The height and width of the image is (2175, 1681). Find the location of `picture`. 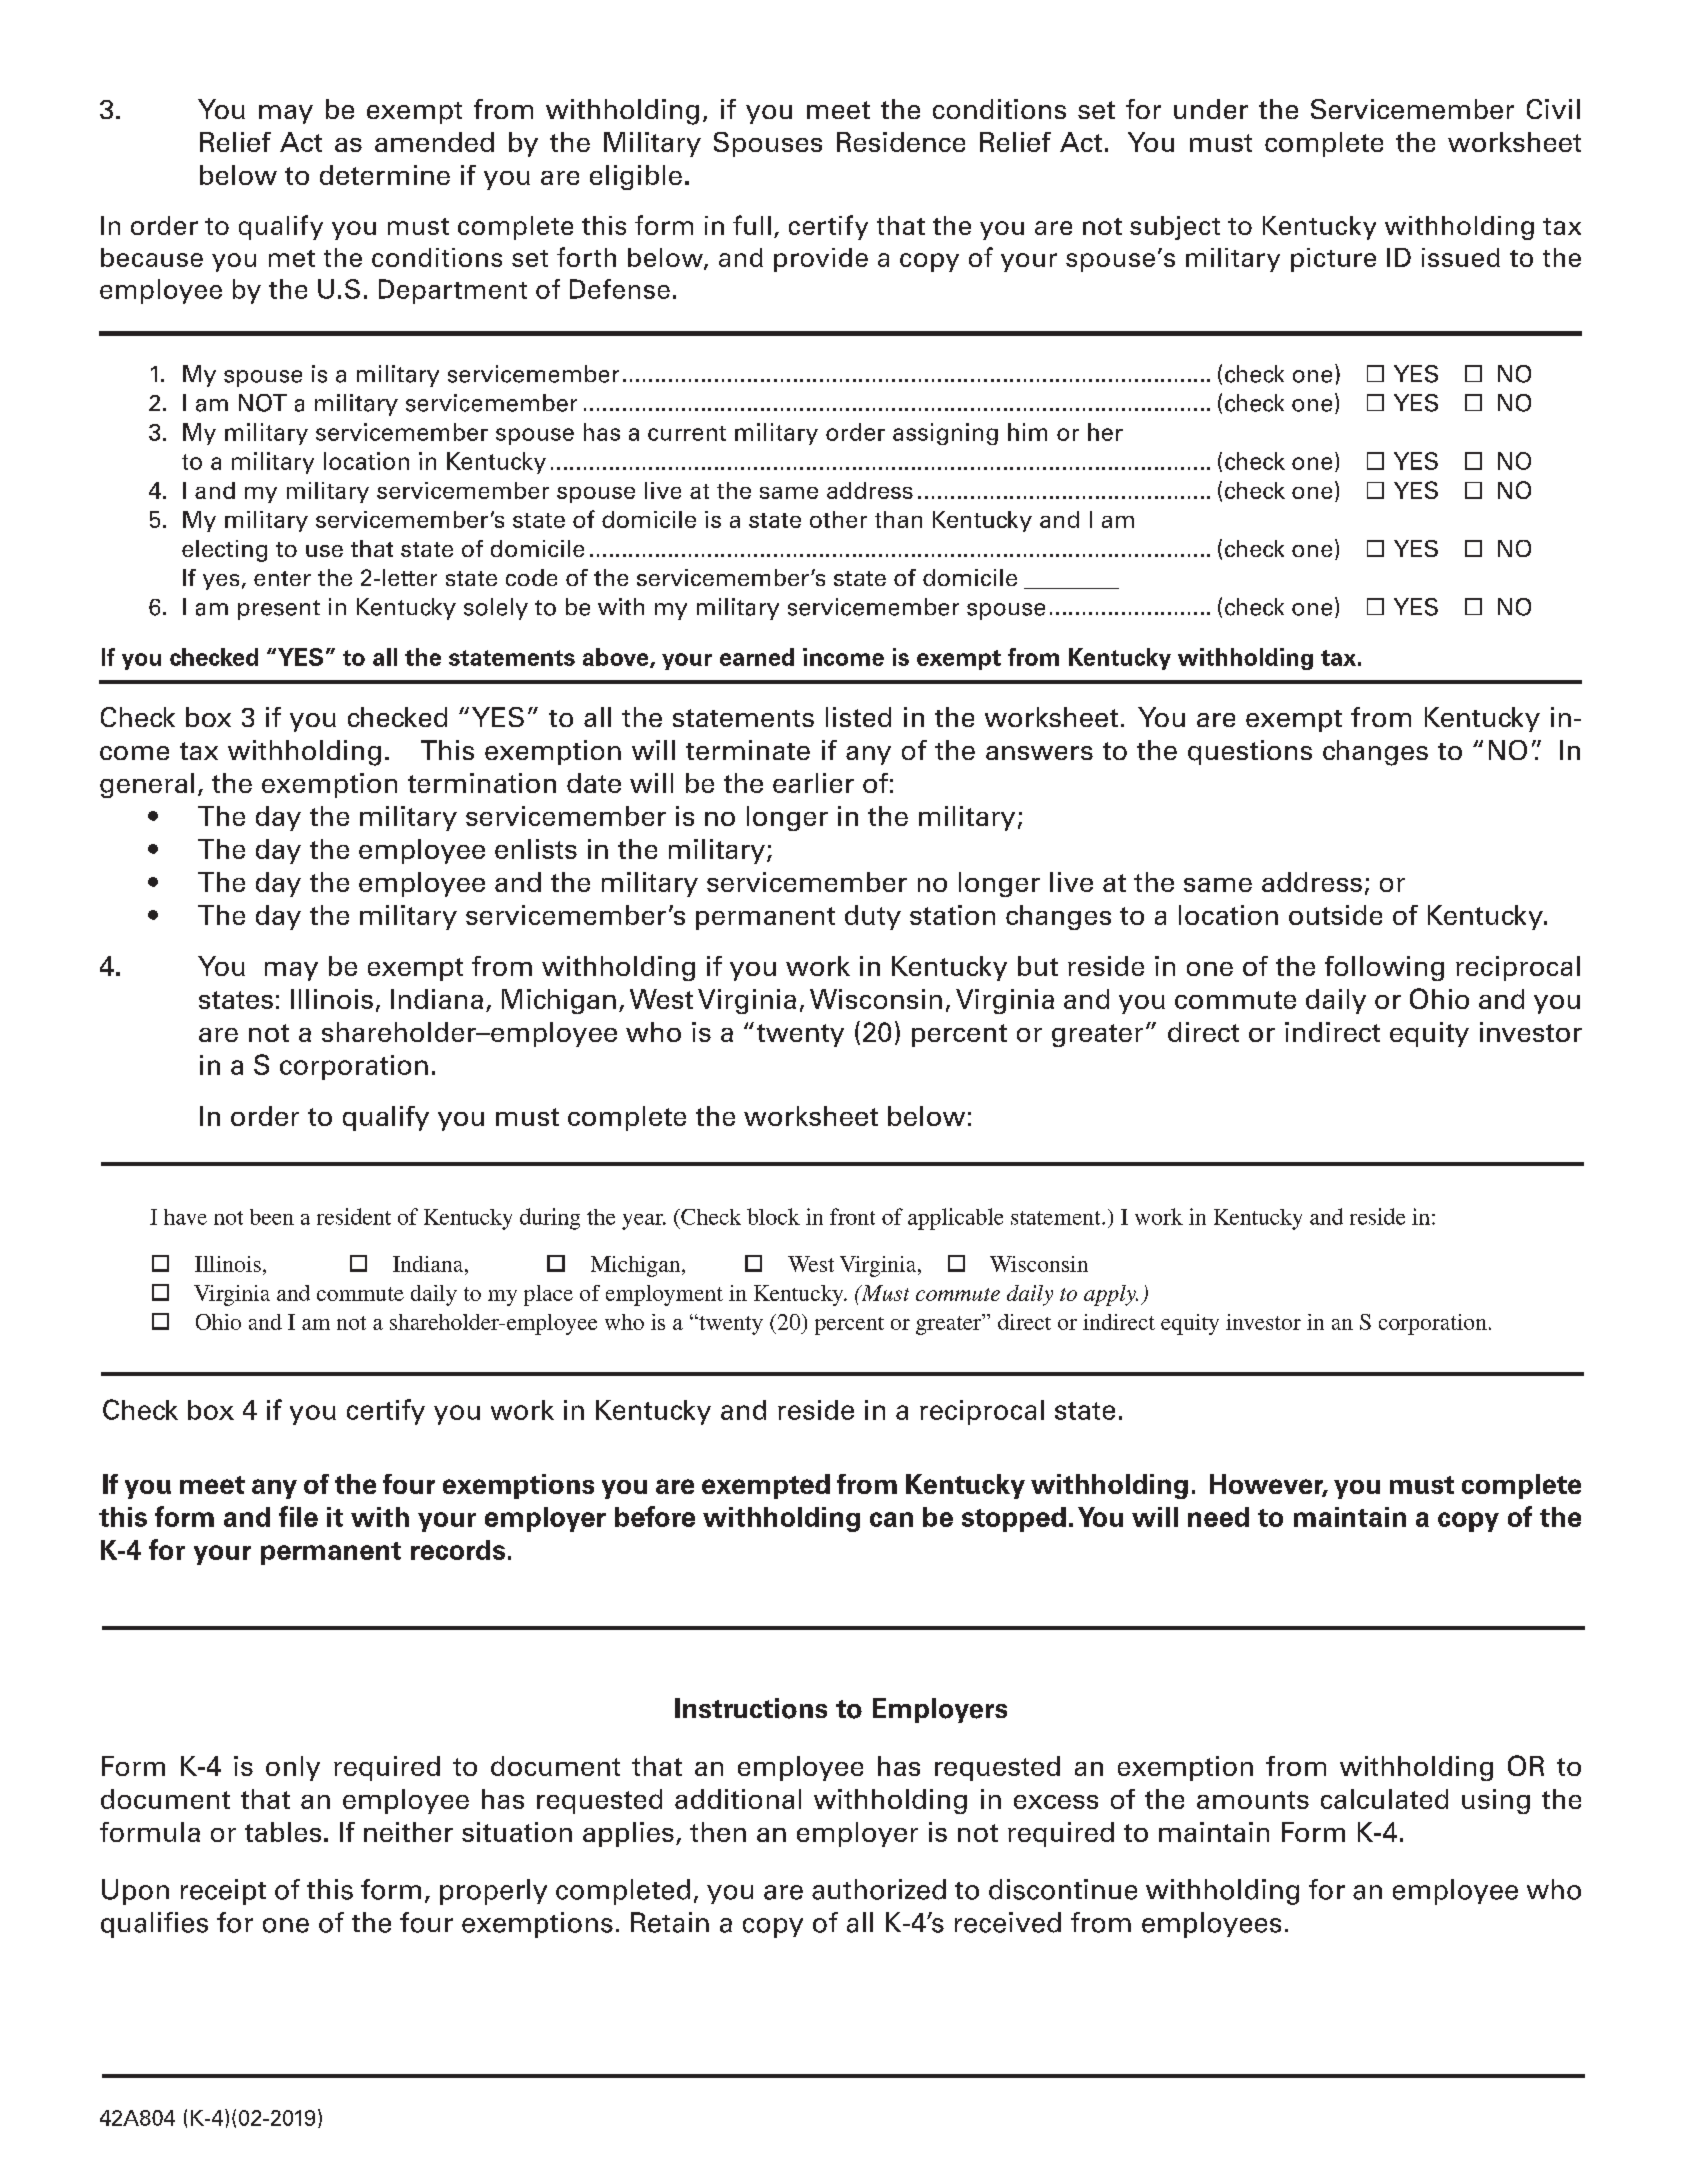

picture is located at coordinates (1333, 260).
